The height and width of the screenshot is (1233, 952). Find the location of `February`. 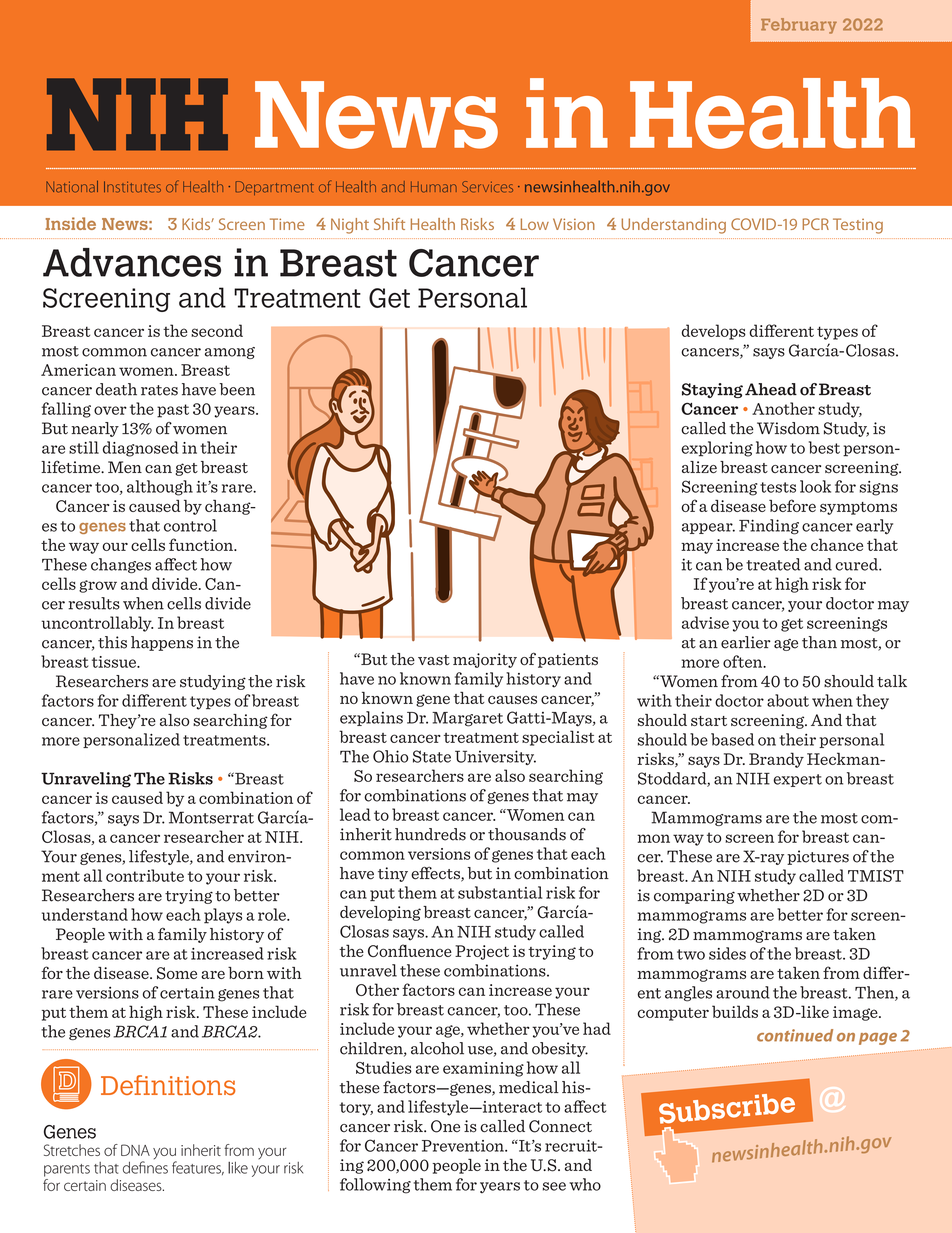

February is located at coordinates (799, 26).
